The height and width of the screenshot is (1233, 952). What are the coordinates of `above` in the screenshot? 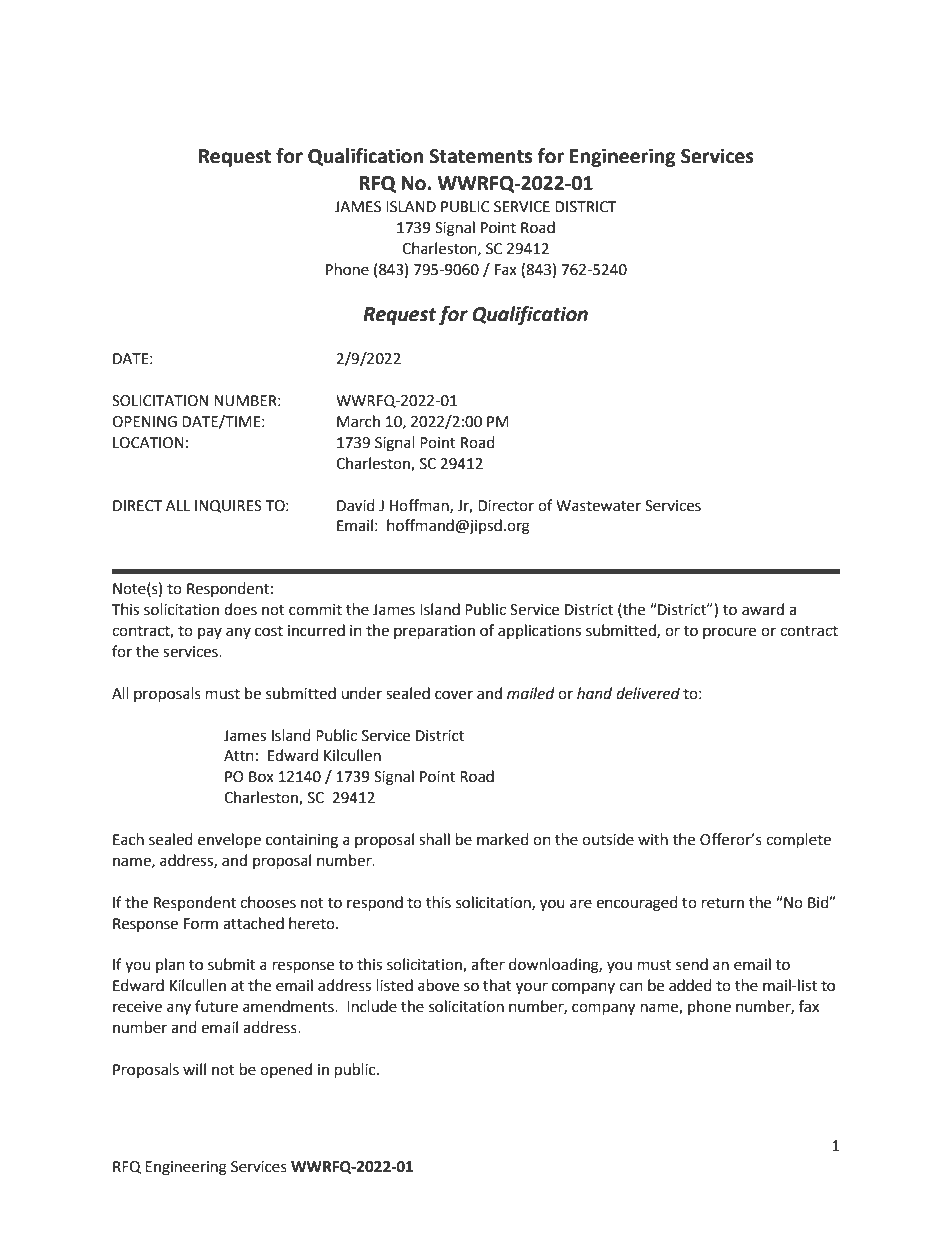 It's located at (438, 985).
